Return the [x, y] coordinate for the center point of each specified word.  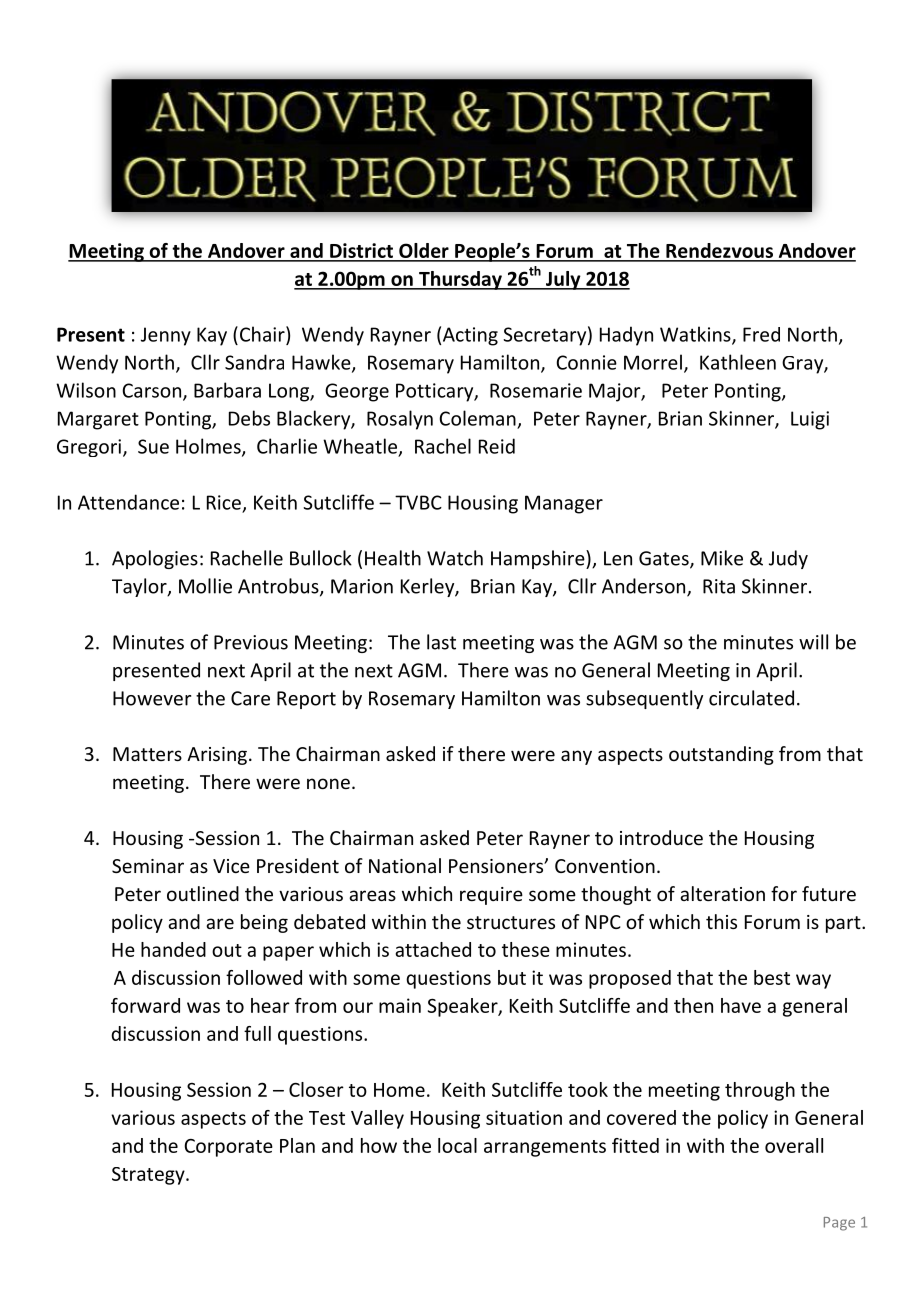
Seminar [148, 866]
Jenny [166, 336]
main [400, 1005]
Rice [224, 502]
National [405, 865]
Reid [497, 446]
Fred [761, 334]
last [441, 642]
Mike [722, 558]
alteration [722, 893]
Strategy [149, 1176]
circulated [751, 698]
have [741, 1005]
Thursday [460, 280]
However [152, 698]
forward [145, 1005]
